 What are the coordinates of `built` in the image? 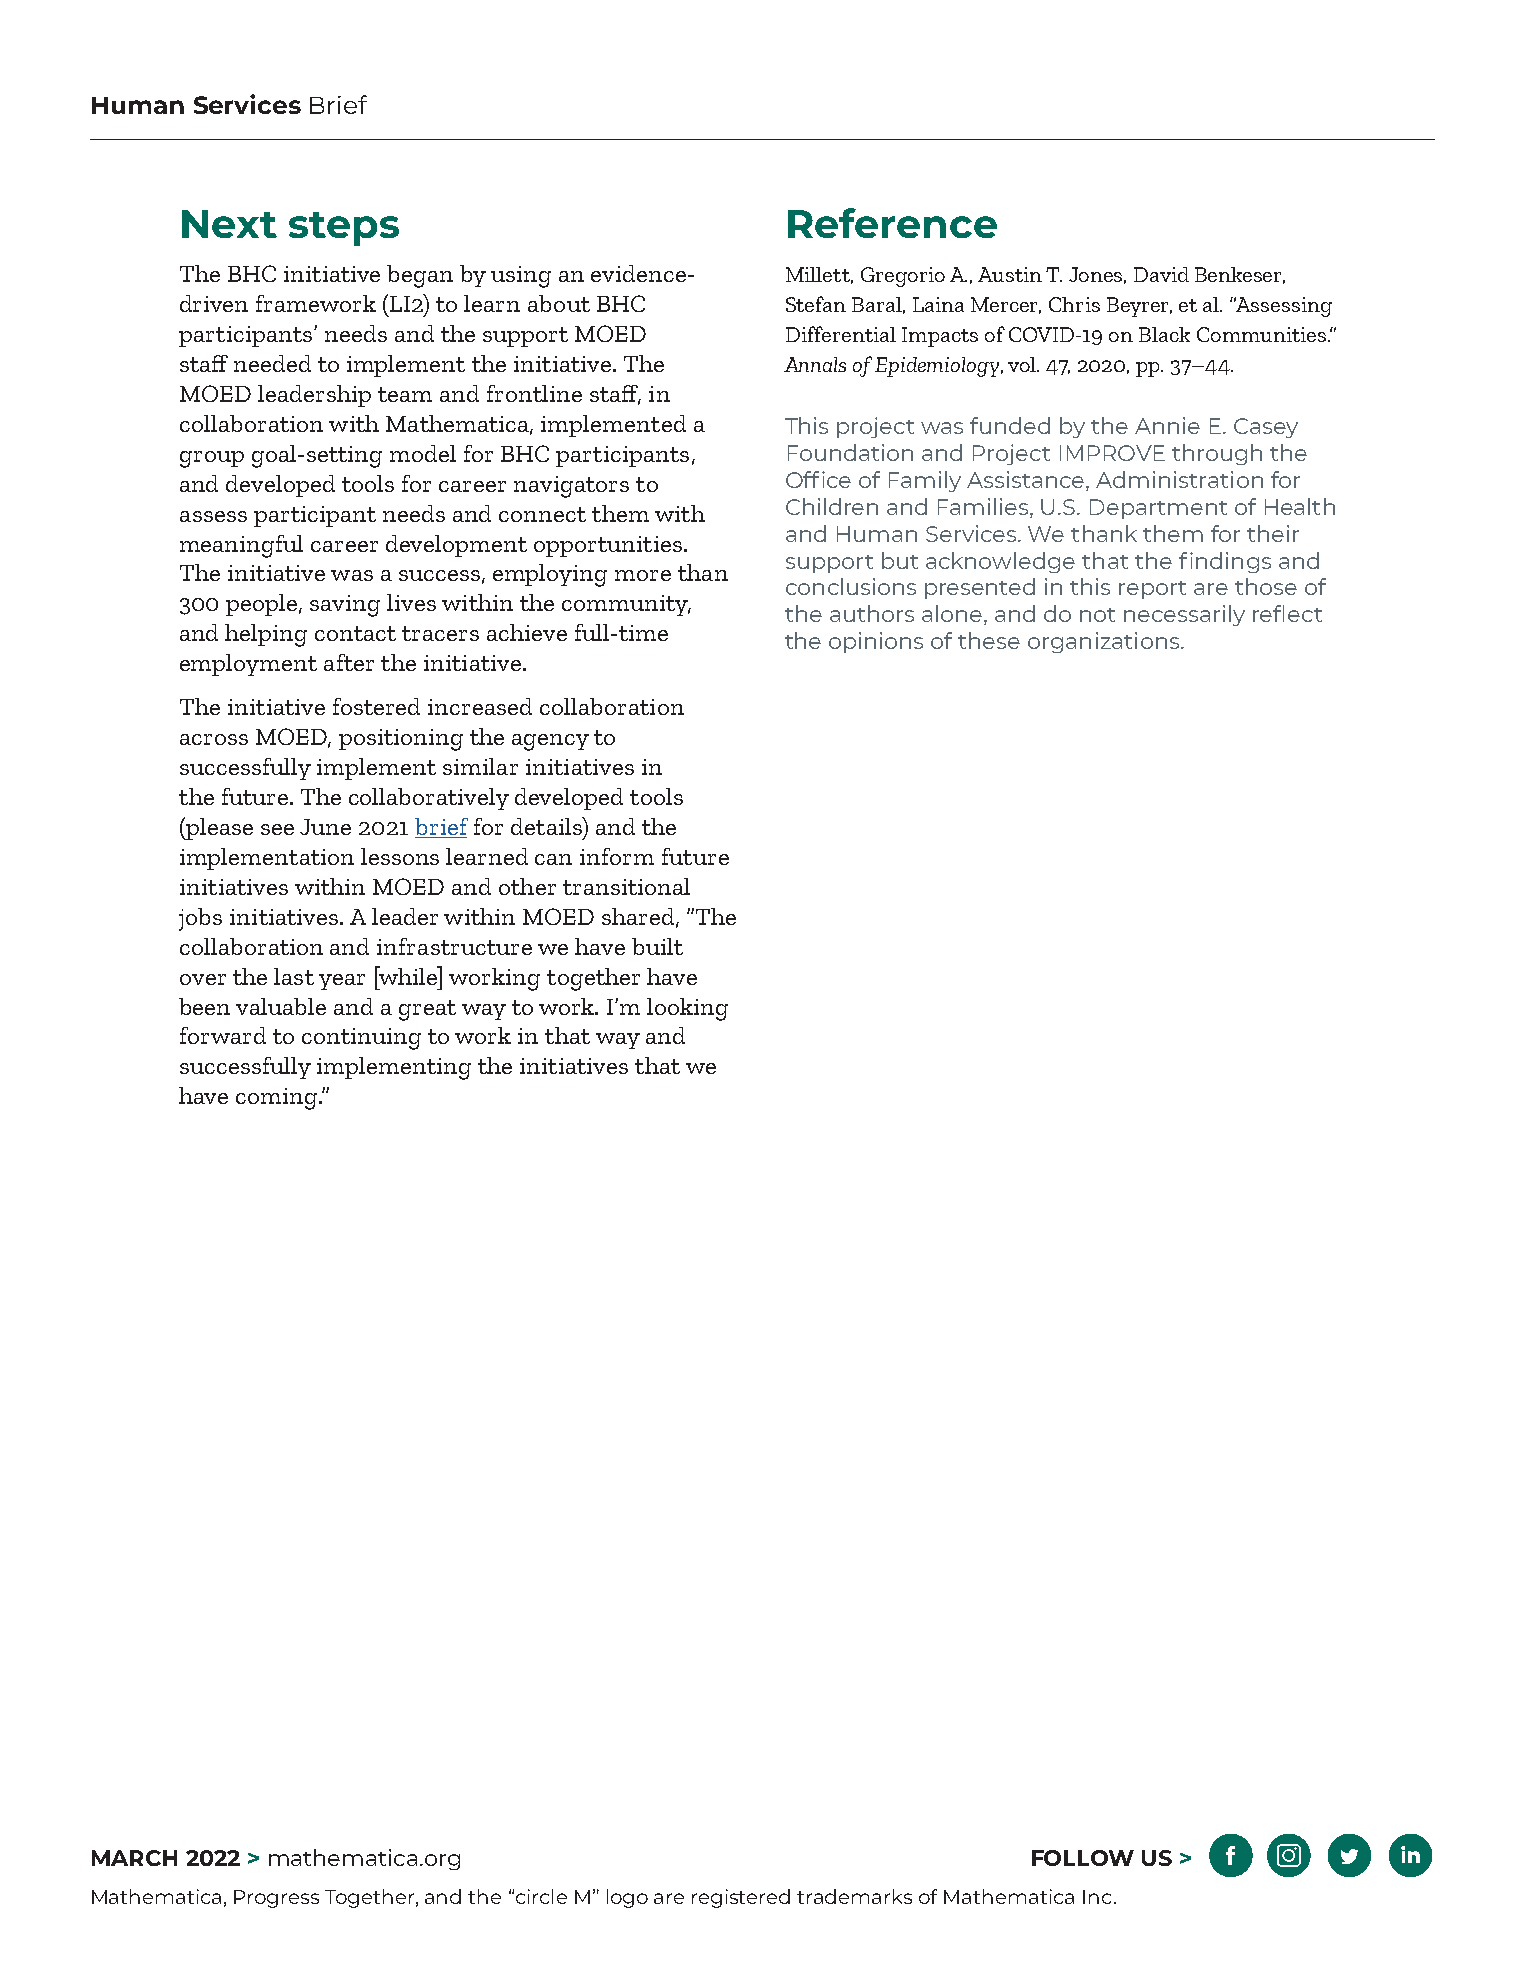 It's located at (657, 946).
